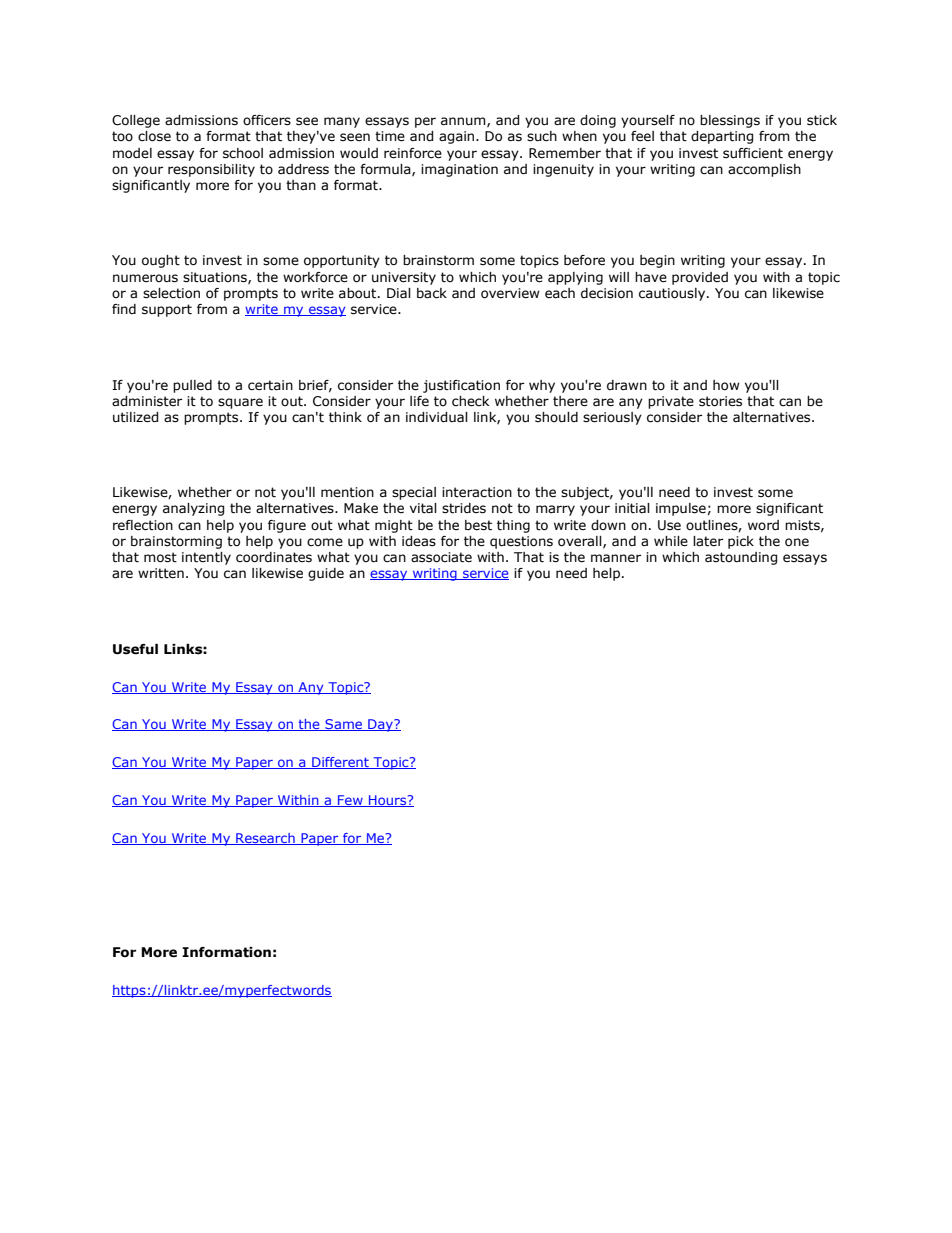 This screenshot has height=1233, width=952. I want to click on analyzing, so click(193, 509).
